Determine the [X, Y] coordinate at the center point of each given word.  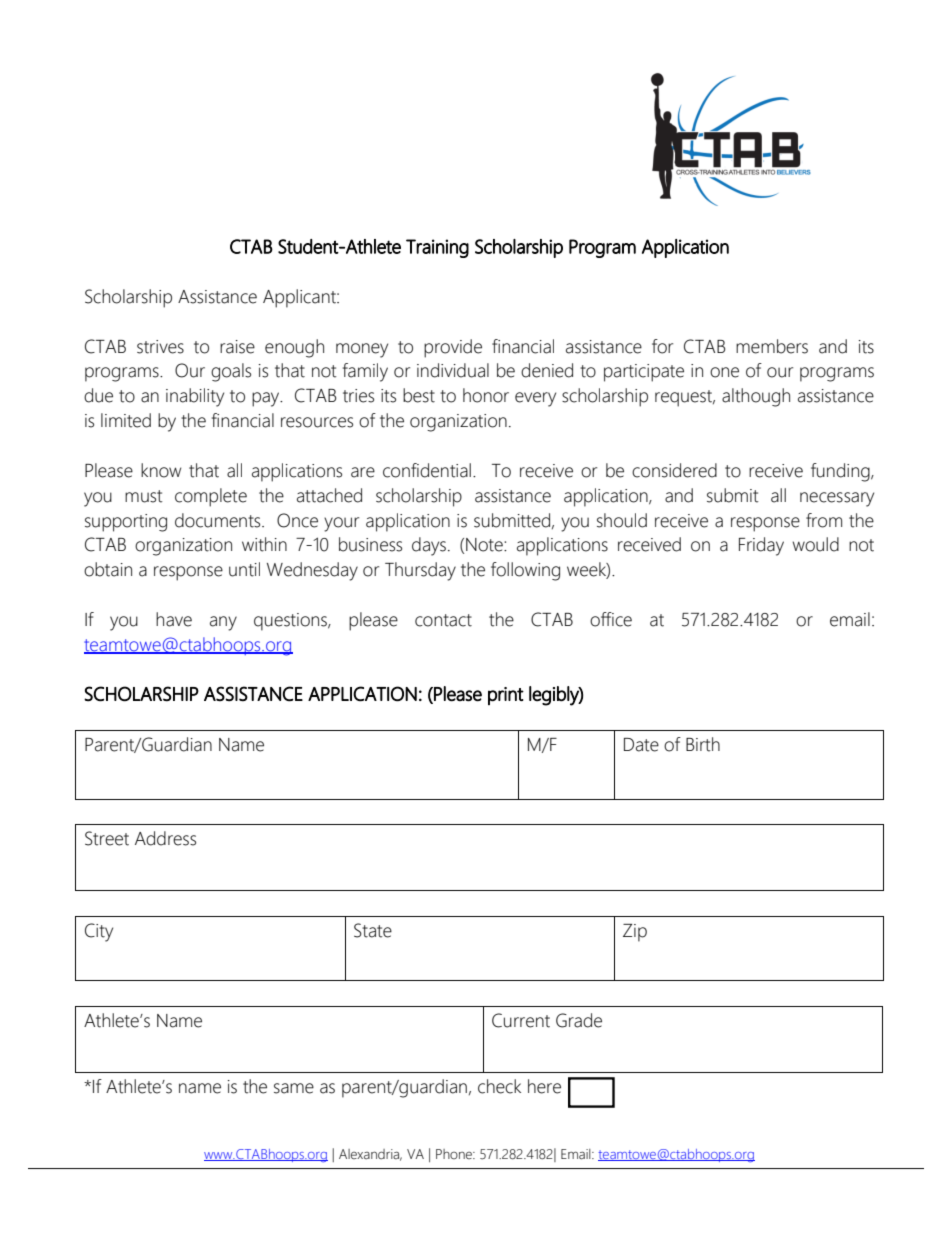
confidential [427, 470]
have [174, 619]
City [99, 932]
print [506, 696]
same [294, 1088]
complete [211, 497]
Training [437, 248]
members [772, 346]
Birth [703, 744]
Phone [455, 1154]
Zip [635, 933]
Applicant [300, 298]
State [373, 930]
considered [674, 470]
